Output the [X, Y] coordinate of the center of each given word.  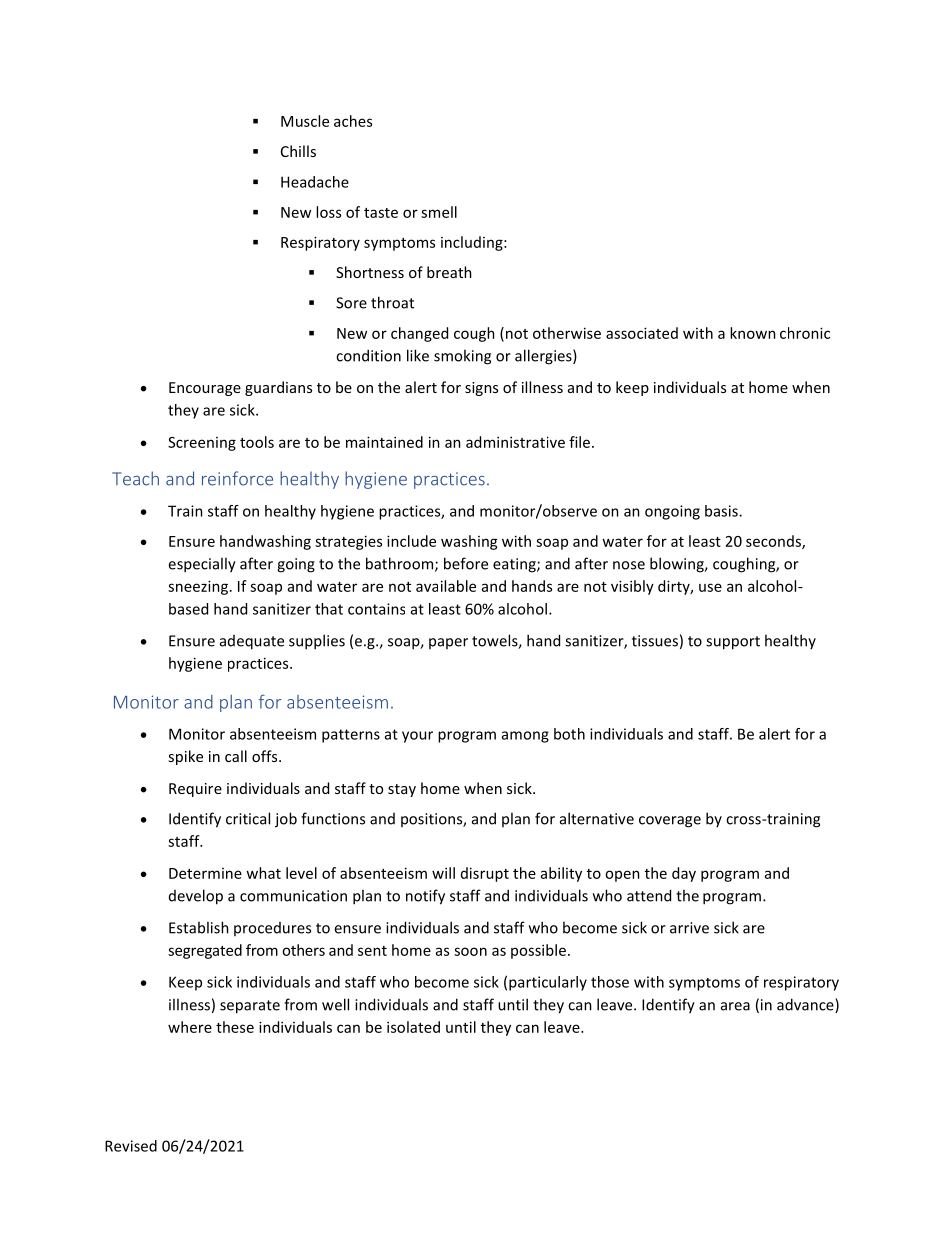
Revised [131, 1146]
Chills [298, 151]
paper [448, 643]
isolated [413, 1027]
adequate [252, 642]
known [753, 333]
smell [439, 212]
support [733, 643]
